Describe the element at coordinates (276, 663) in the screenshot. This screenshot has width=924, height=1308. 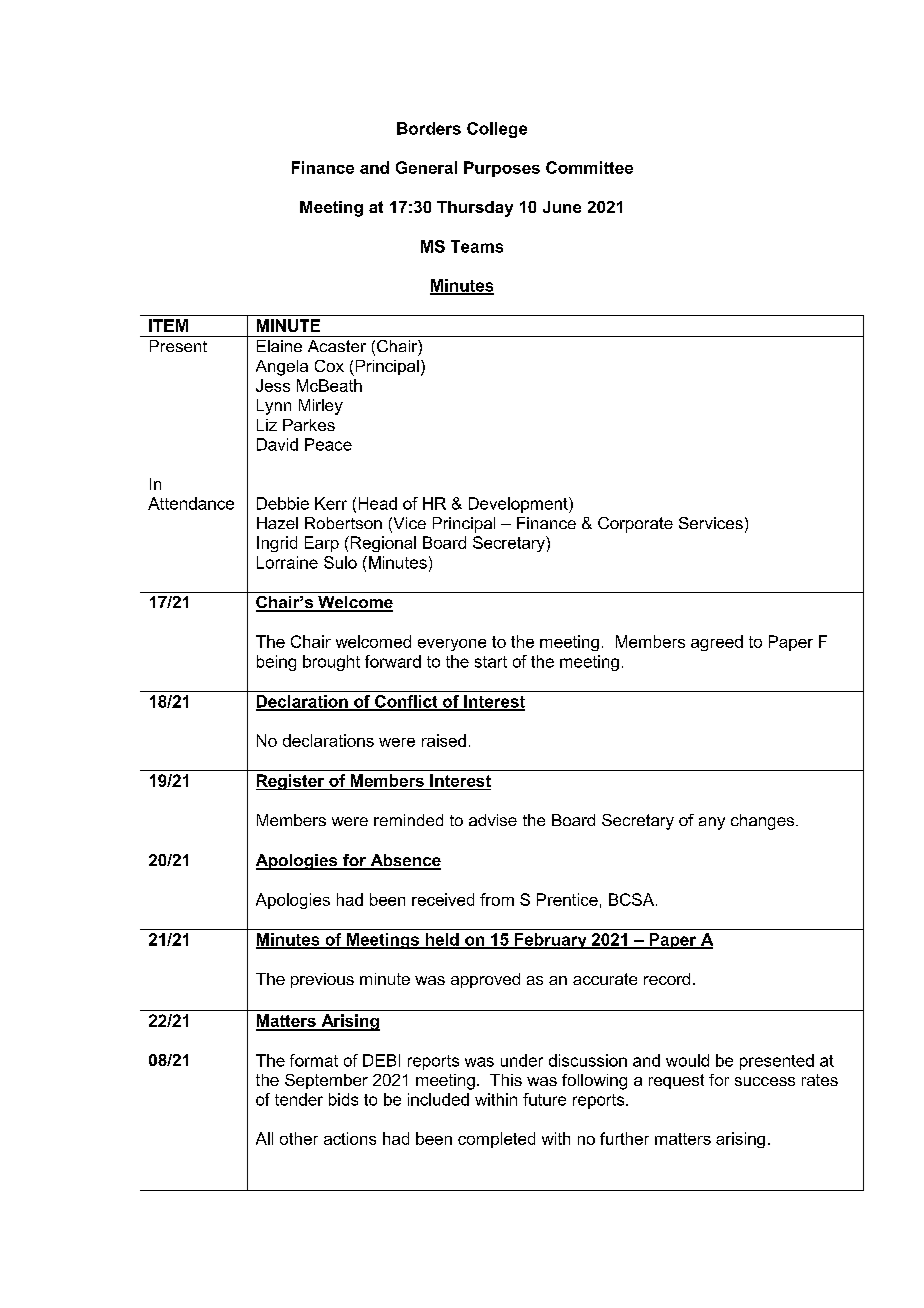
I see `being` at that location.
